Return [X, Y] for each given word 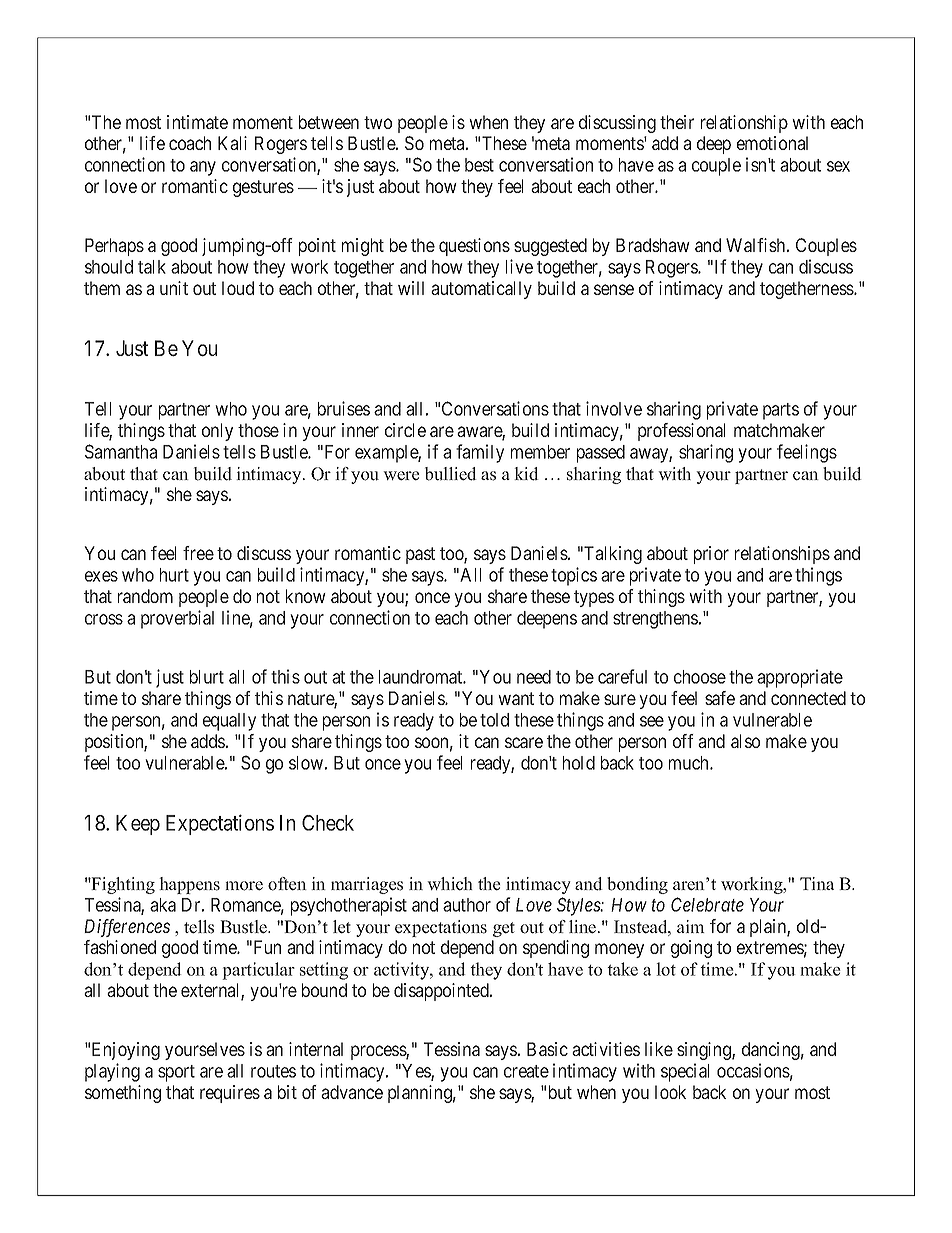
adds [208, 741]
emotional [772, 143]
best [479, 165]
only [217, 432]
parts [781, 411]
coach [190, 143]
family [480, 453]
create [526, 1071]
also [745, 741]
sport [176, 1073]
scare [524, 742]
